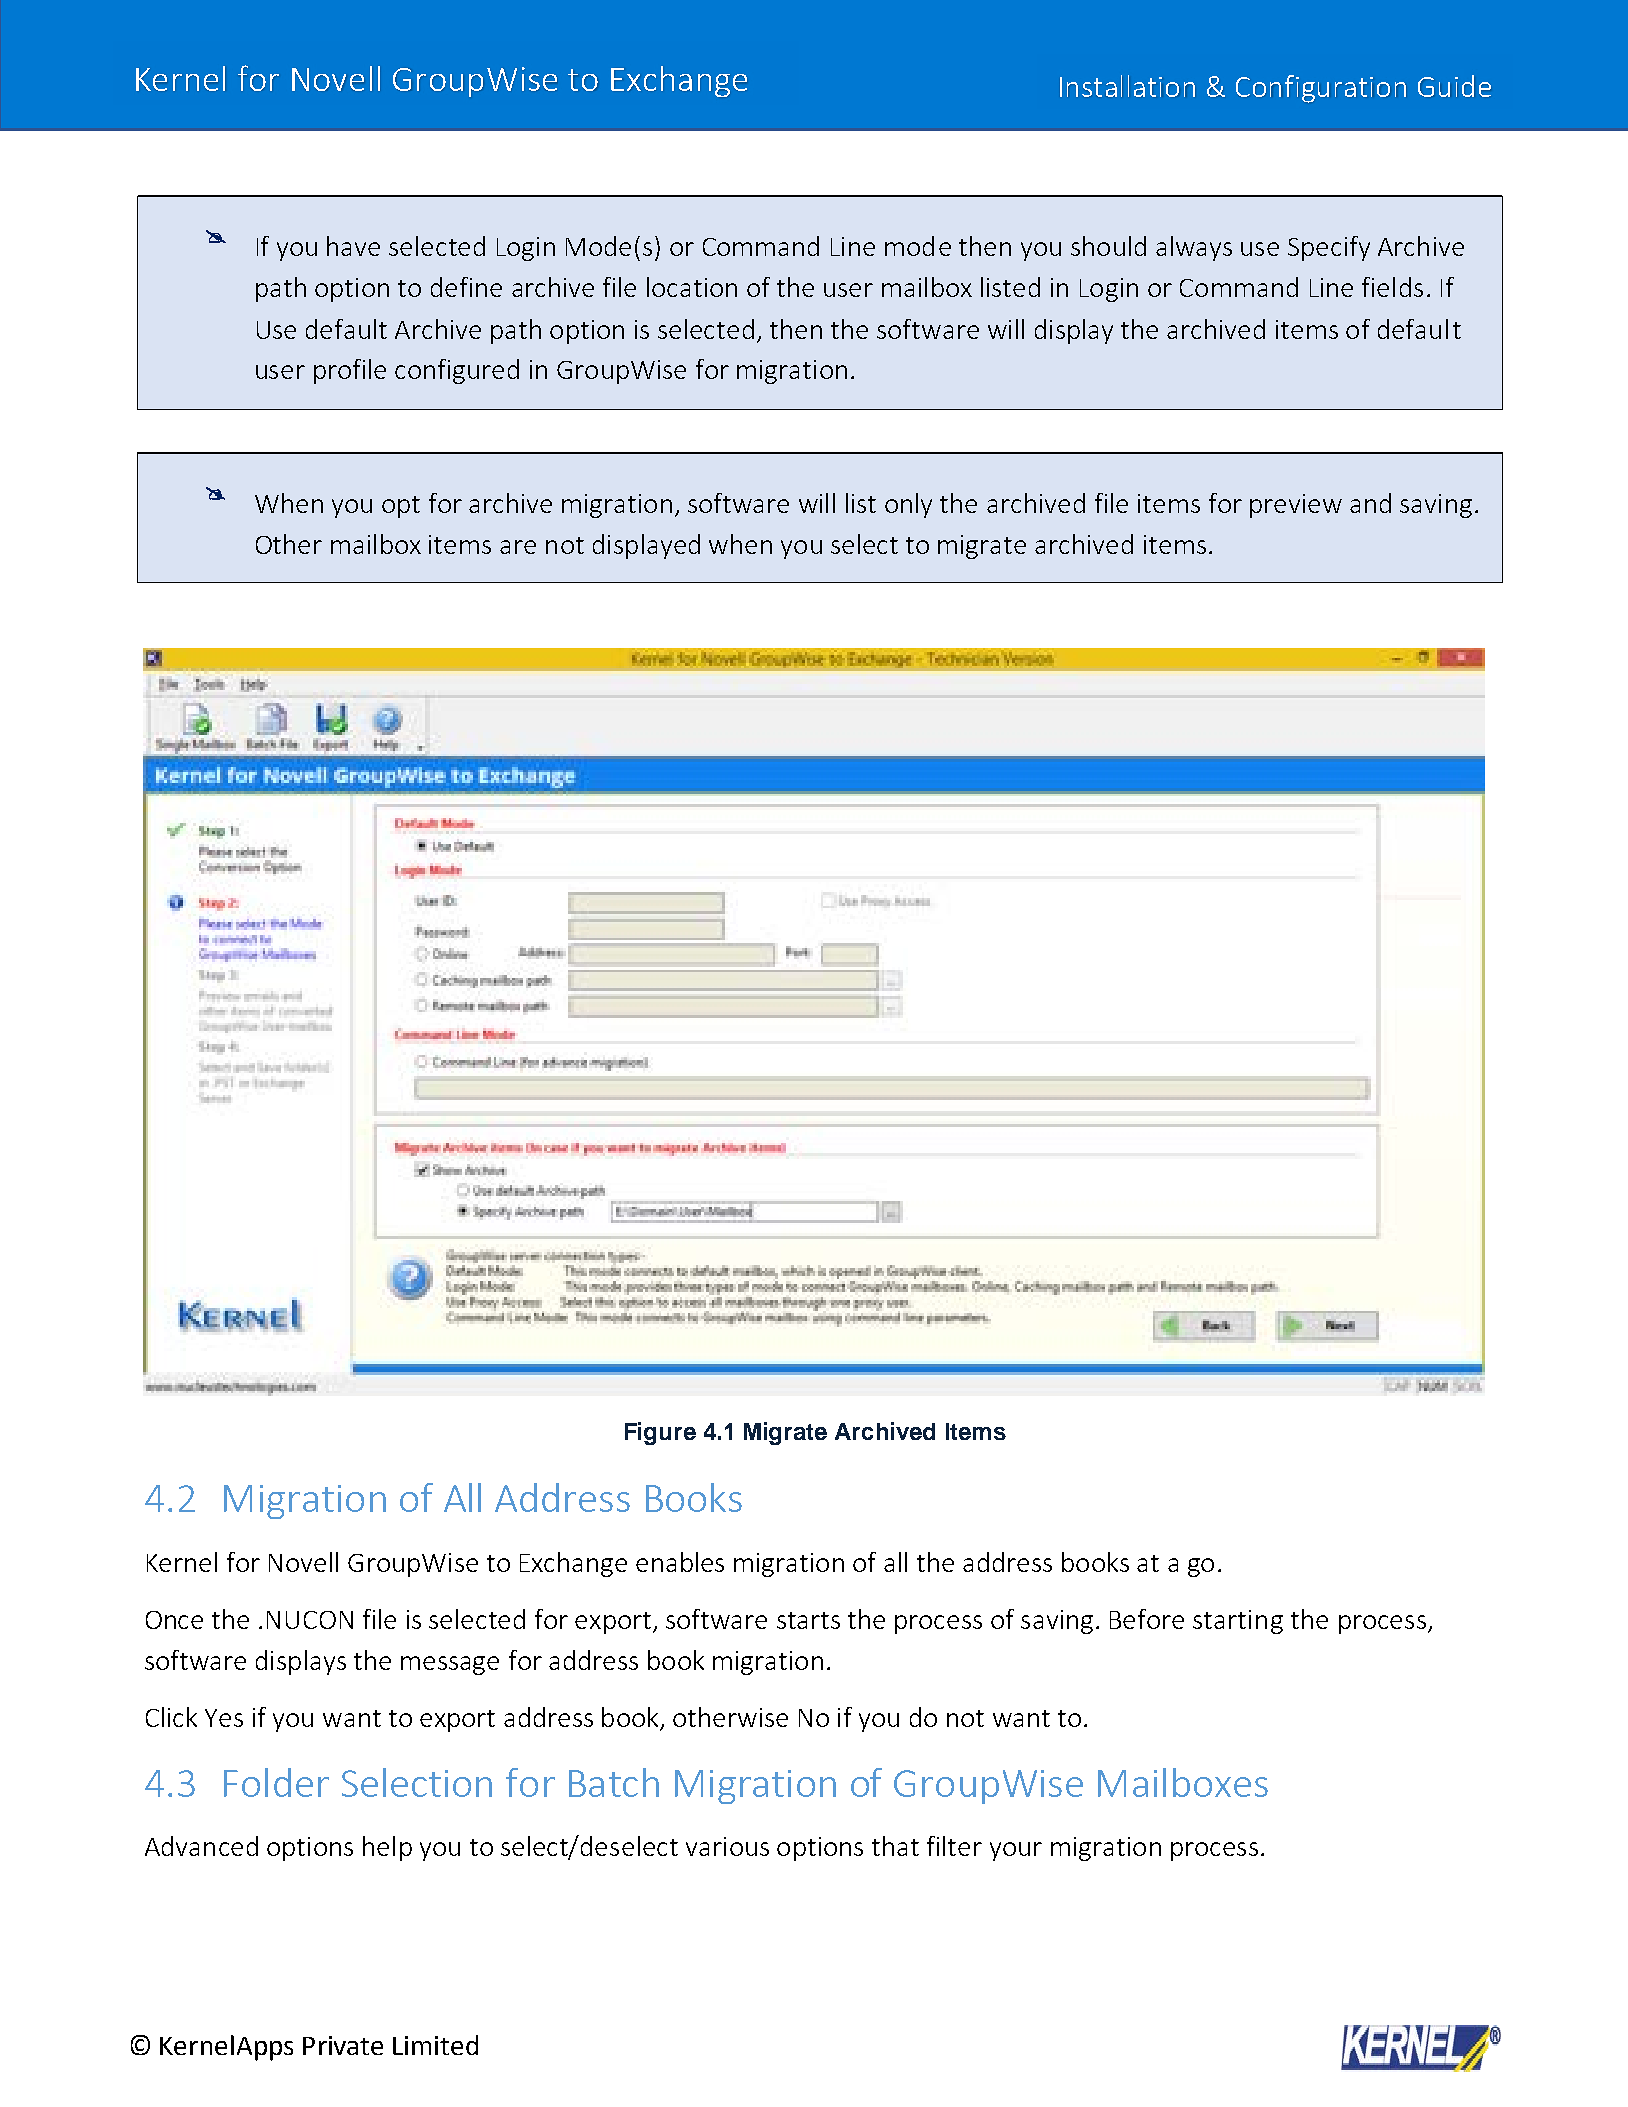 The height and width of the document is (2107, 1628). Describe the element at coordinates (1016, 1851) in the document. I see `your` at that location.
